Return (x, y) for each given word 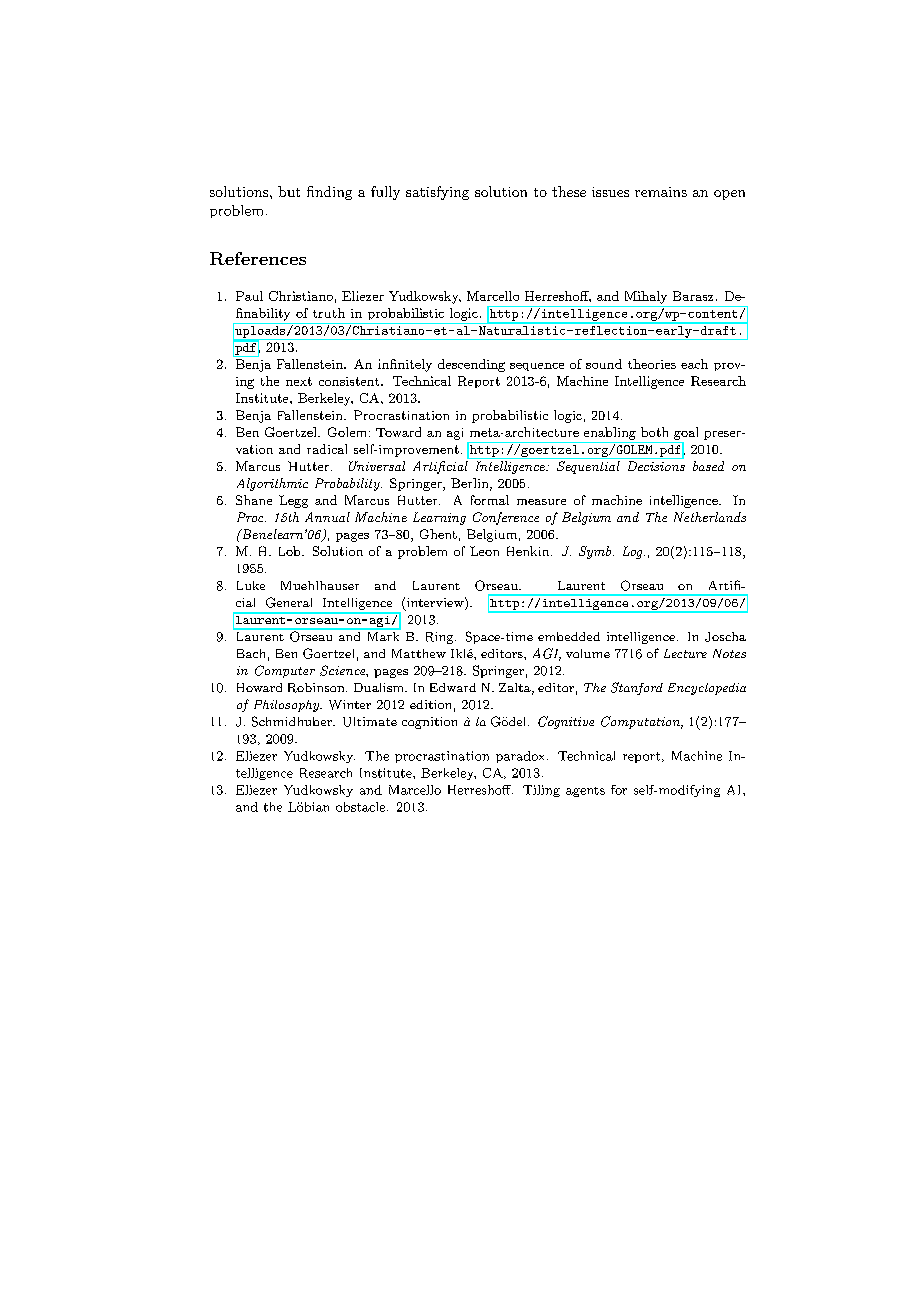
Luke (251, 585)
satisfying (437, 193)
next (299, 381)
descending (471, 365)
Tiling (541, 791)
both (654, 432)
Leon (484, 551)
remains (661, 192)
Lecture (685, 653)
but (289, 191)
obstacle (362, 807)
